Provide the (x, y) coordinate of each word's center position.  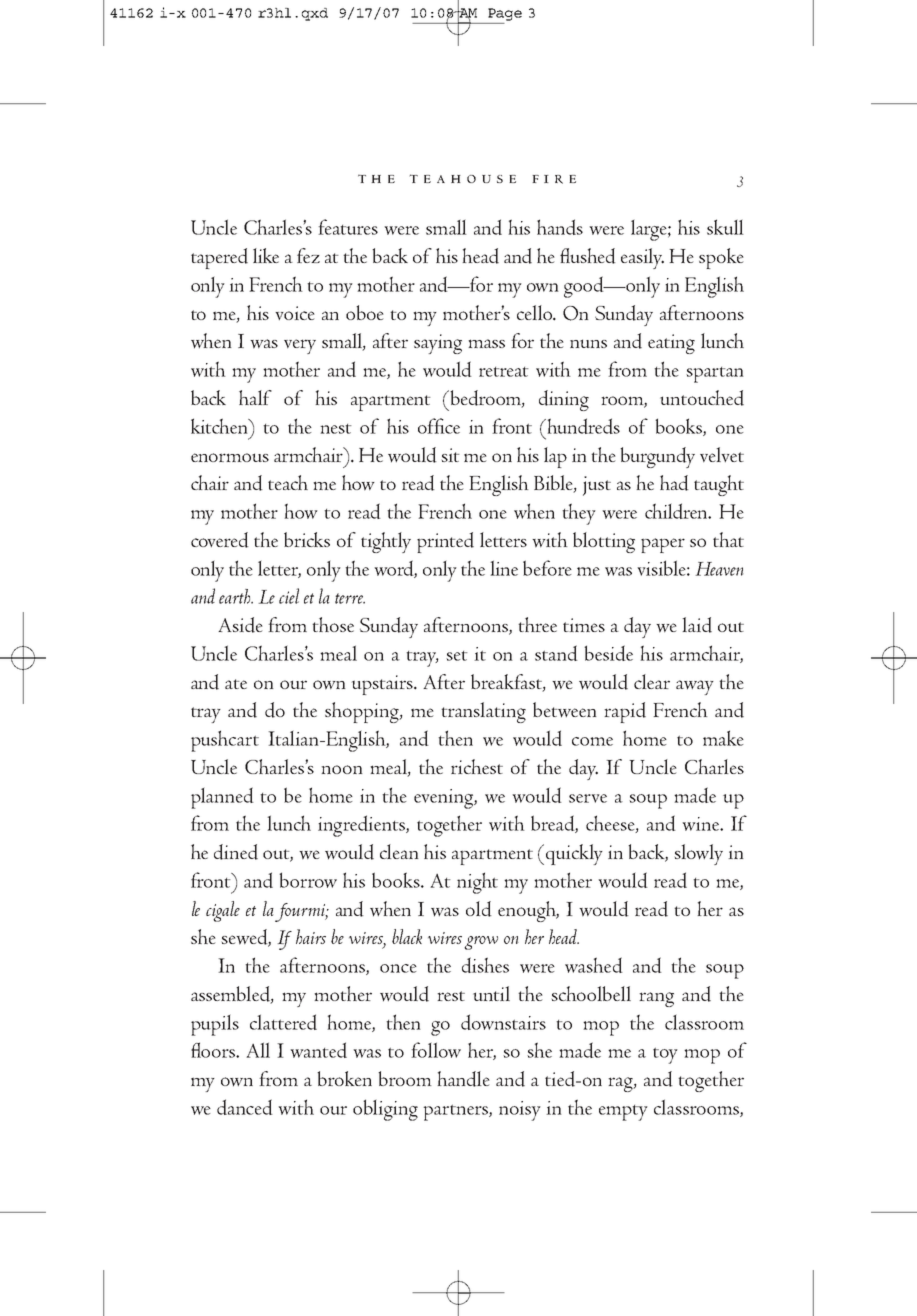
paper (663, 545)
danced (245, 1107)
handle (463, 1079)
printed (445, 542)
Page (505, 14)
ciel (289, 596)
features (348, 227)
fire (554, 179)
